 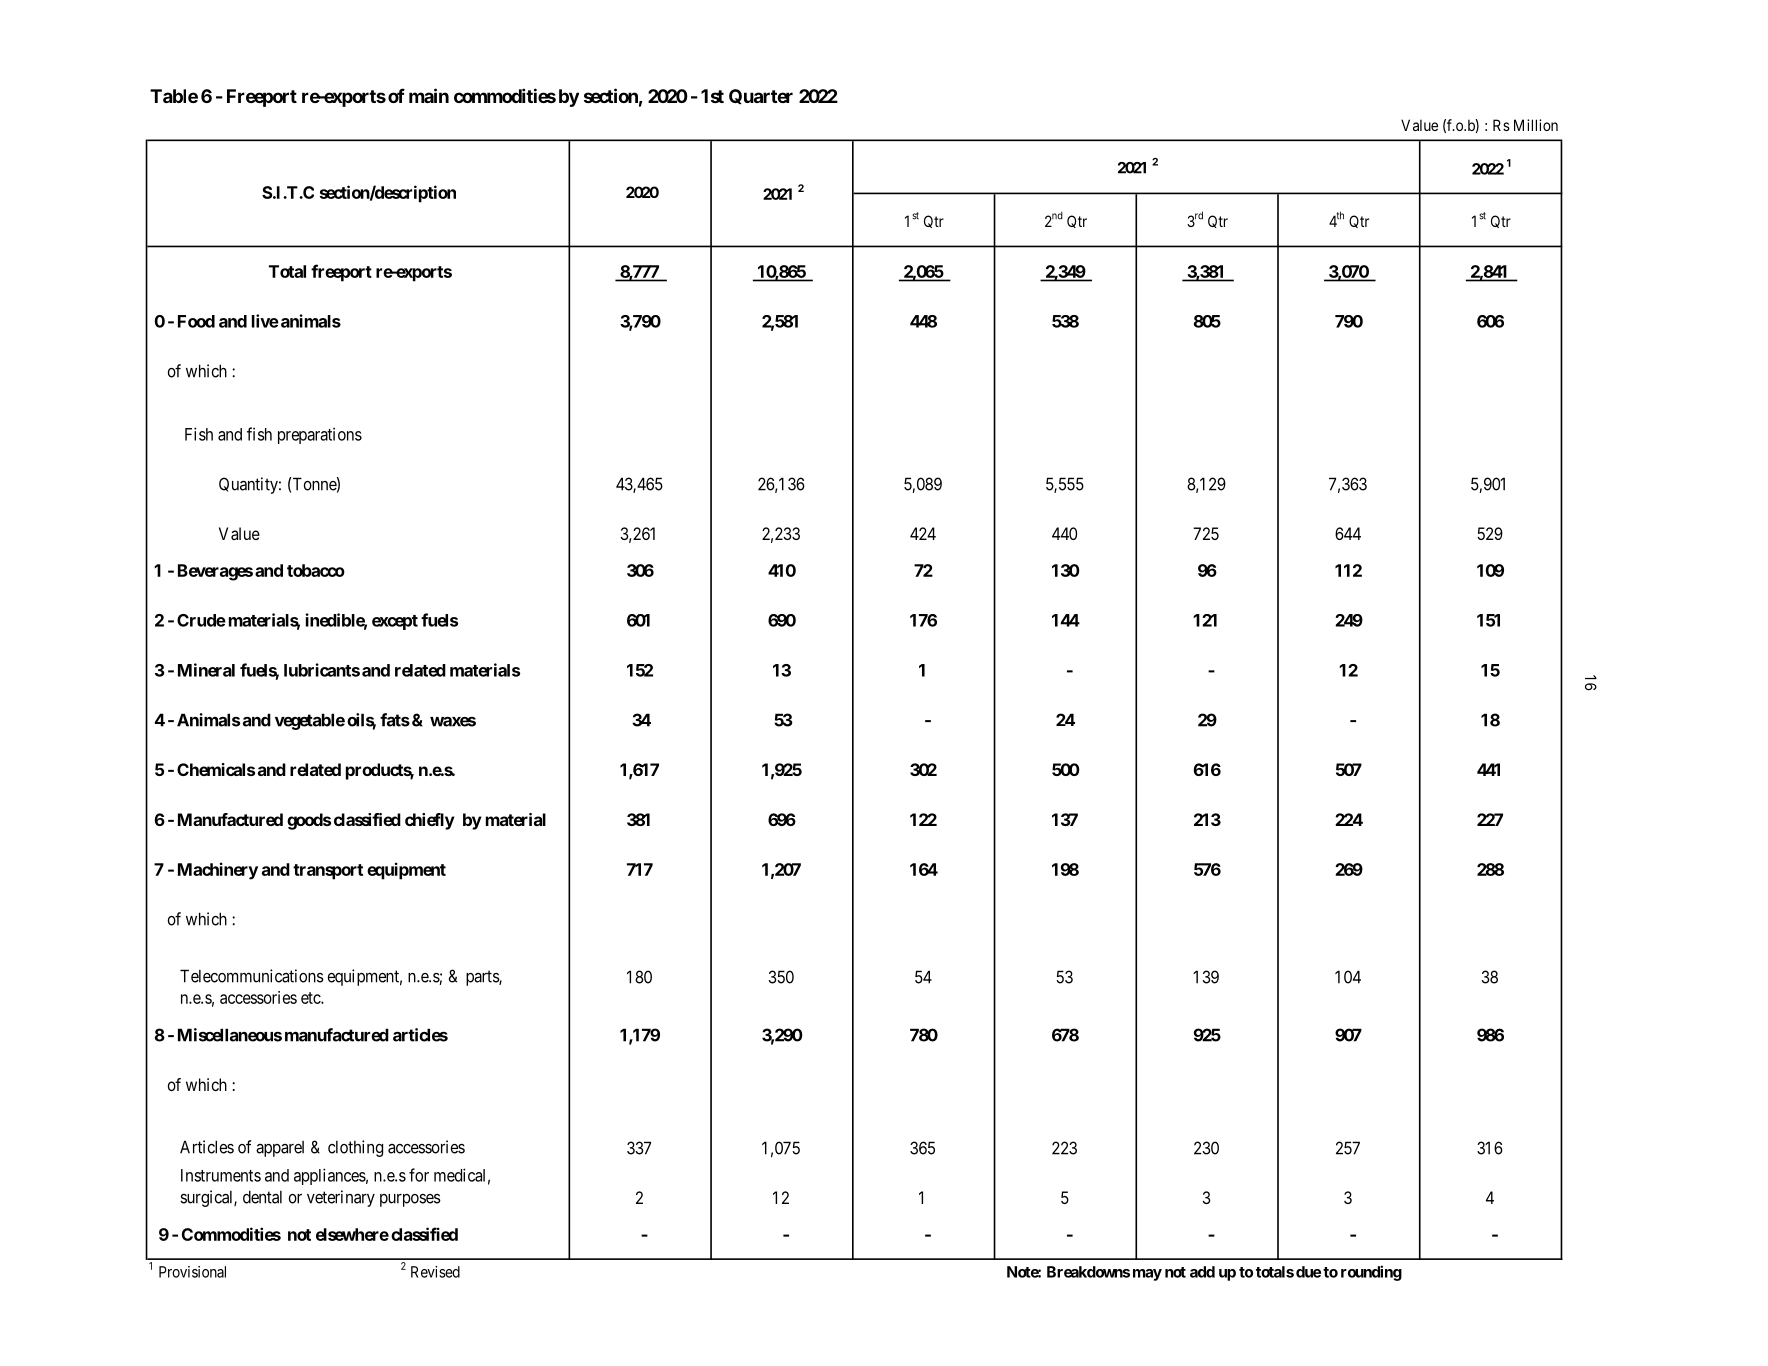 What do you see at coordinates (430, 821) in the screenshot?
I see `chiefly` at bounding box center [430, 821].
